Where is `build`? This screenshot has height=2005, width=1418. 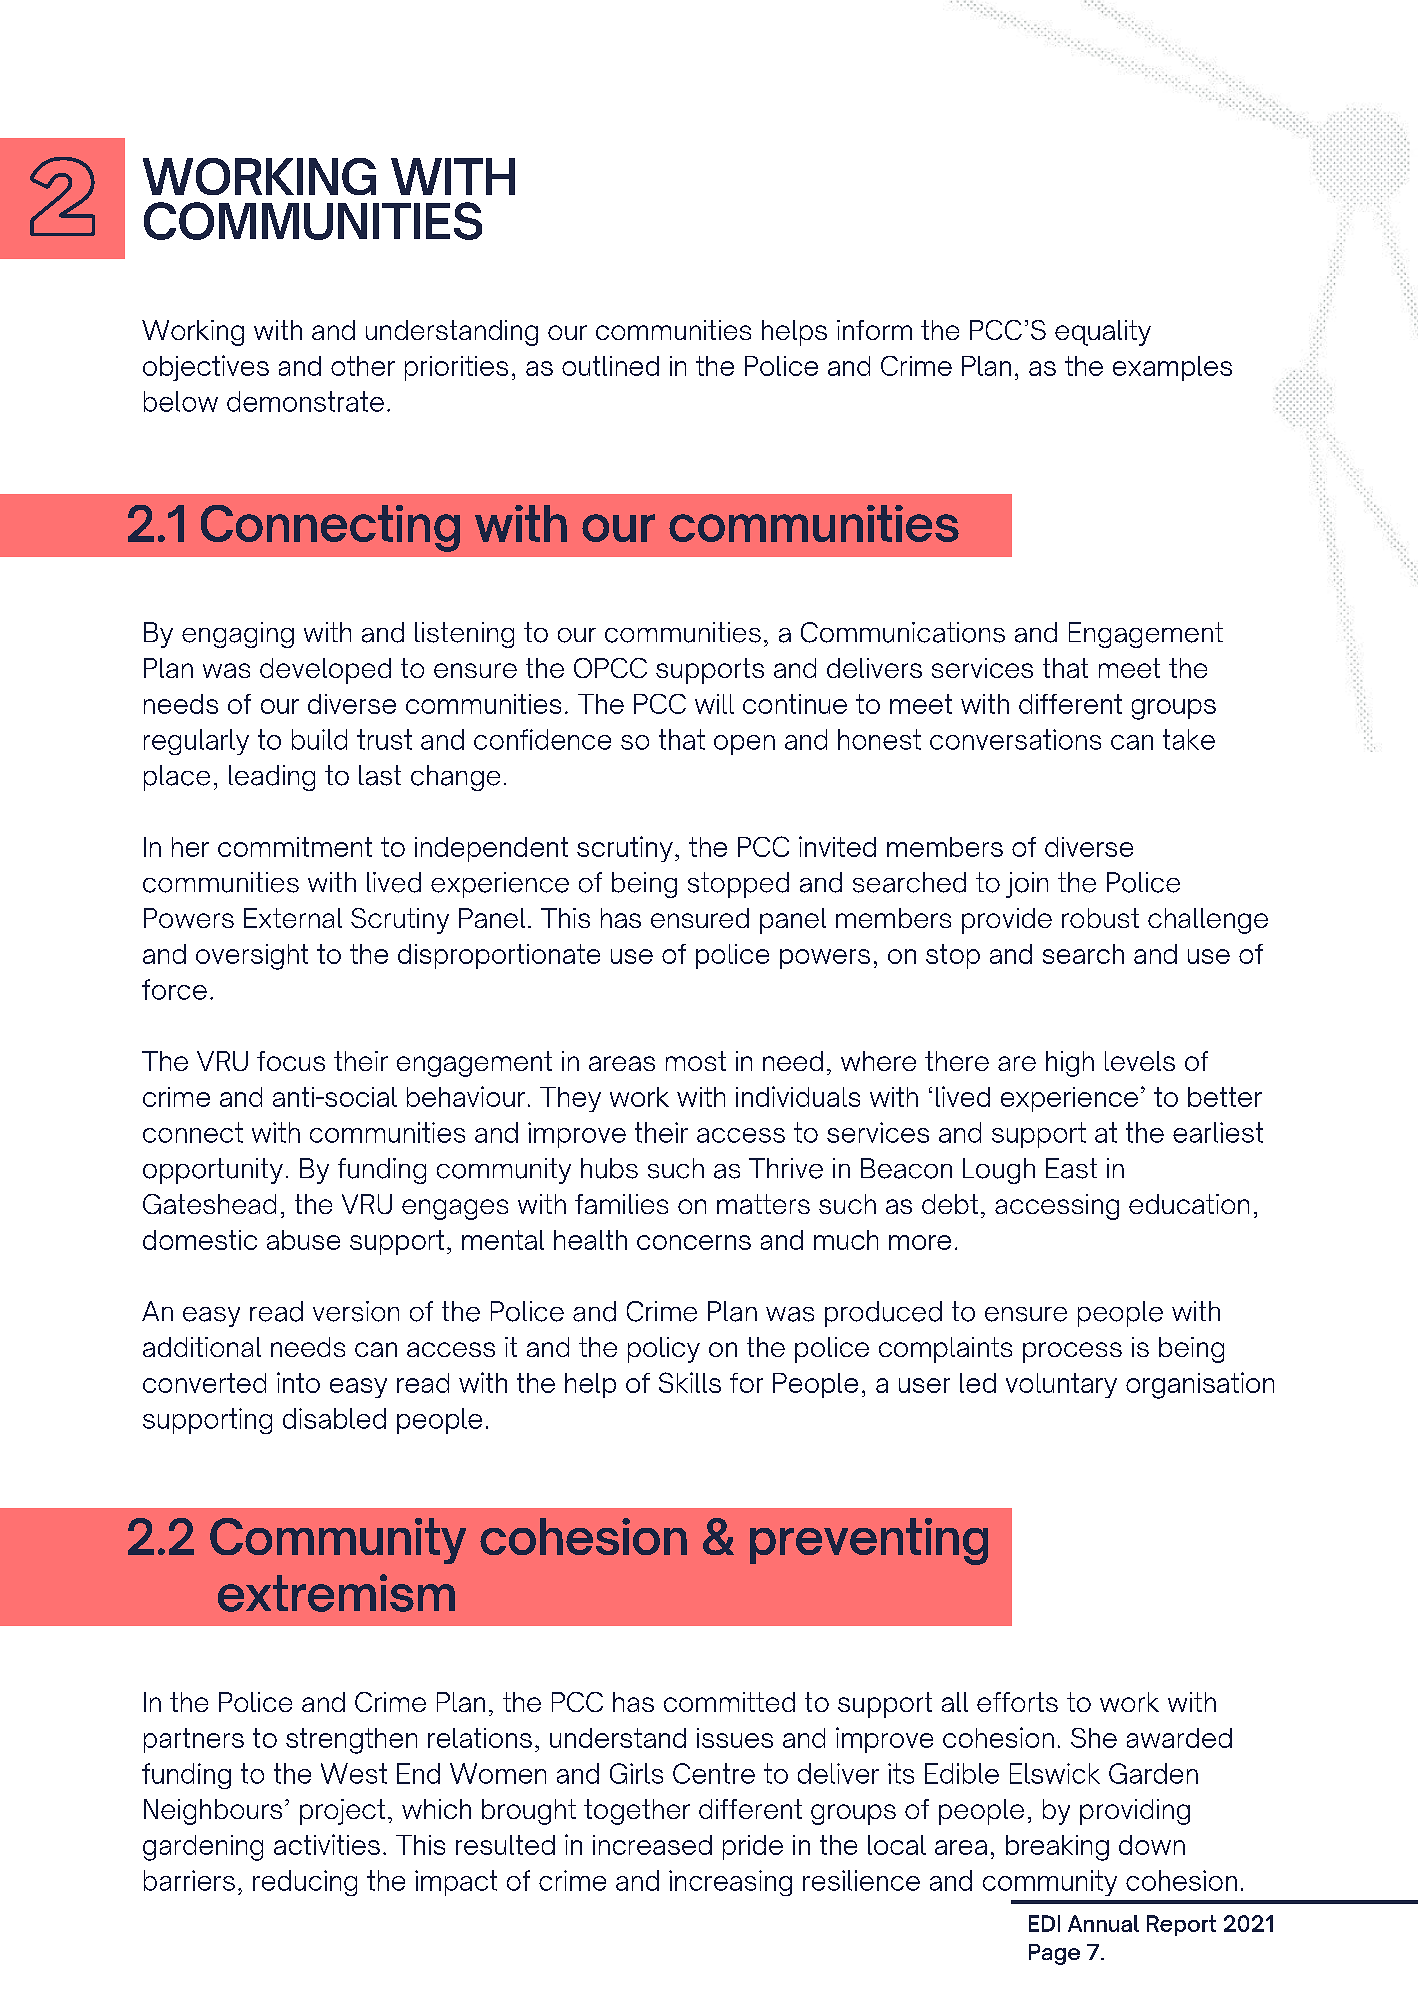 build is located at coordinates (319, 739).
